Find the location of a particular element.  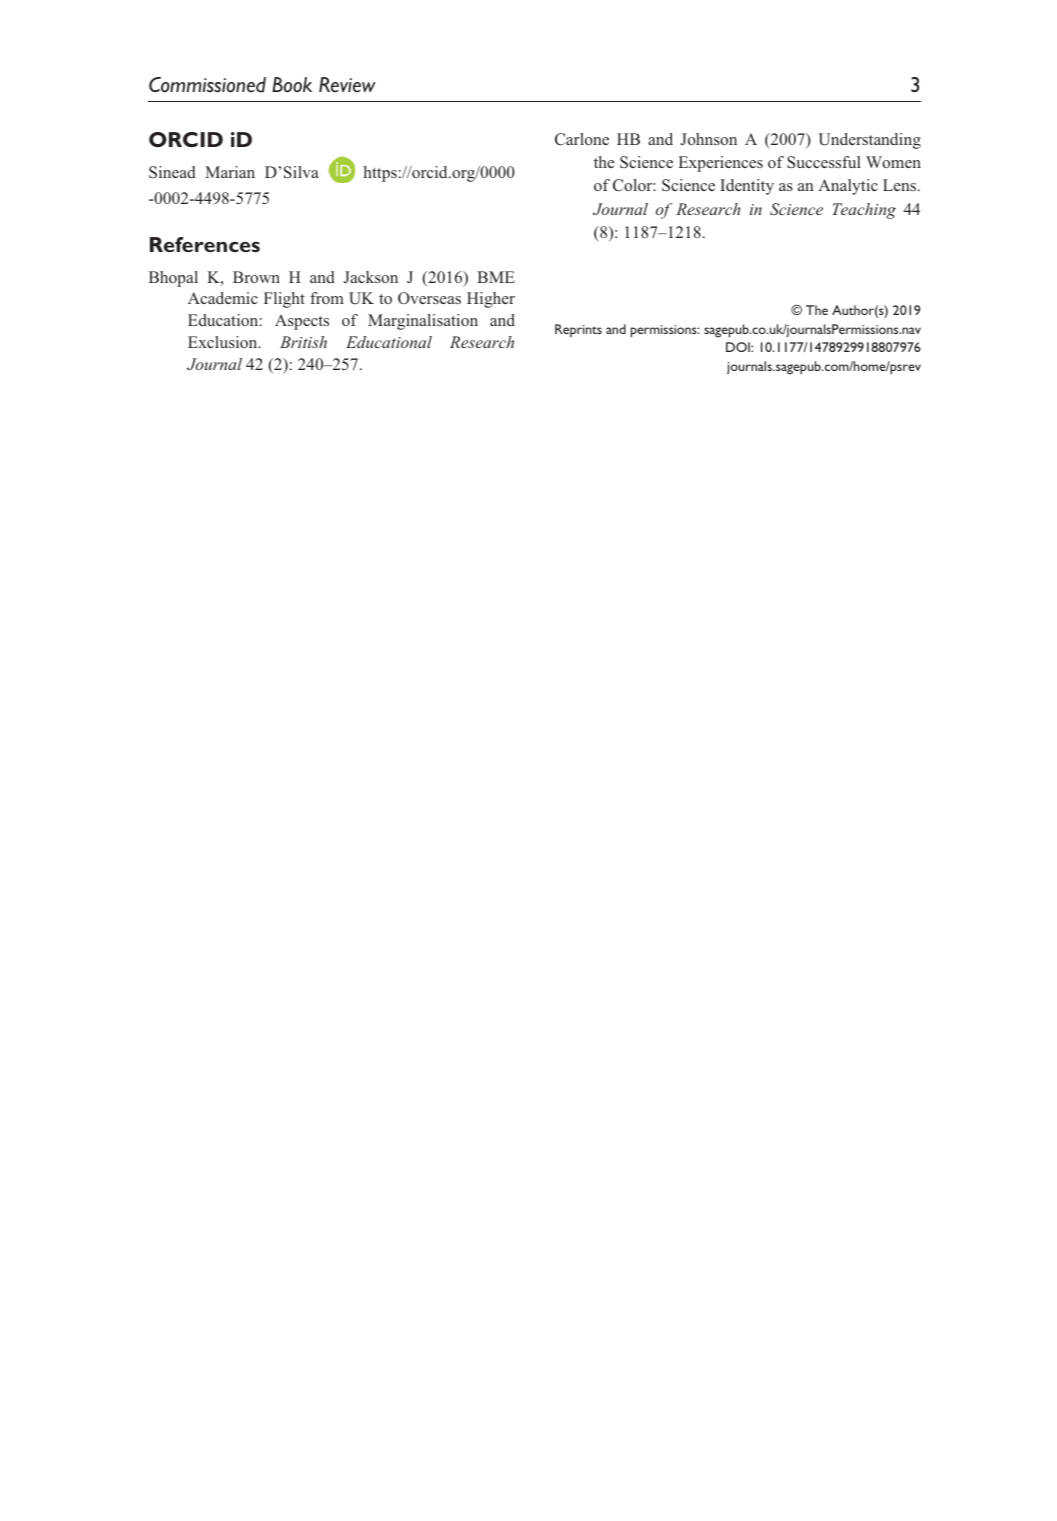

Successful is located at coordinates (824, 162).
